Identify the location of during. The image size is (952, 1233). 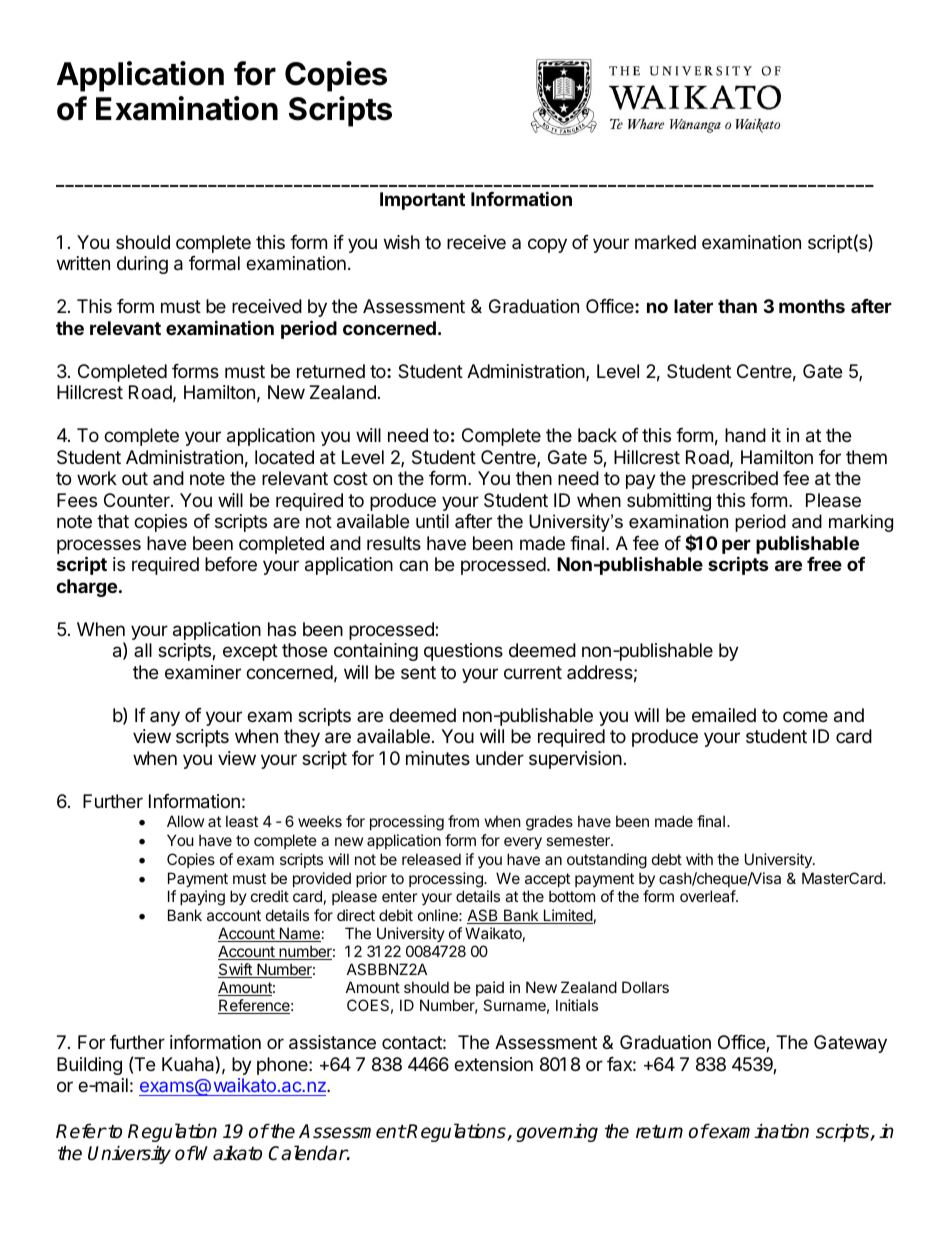
(142, 265).
